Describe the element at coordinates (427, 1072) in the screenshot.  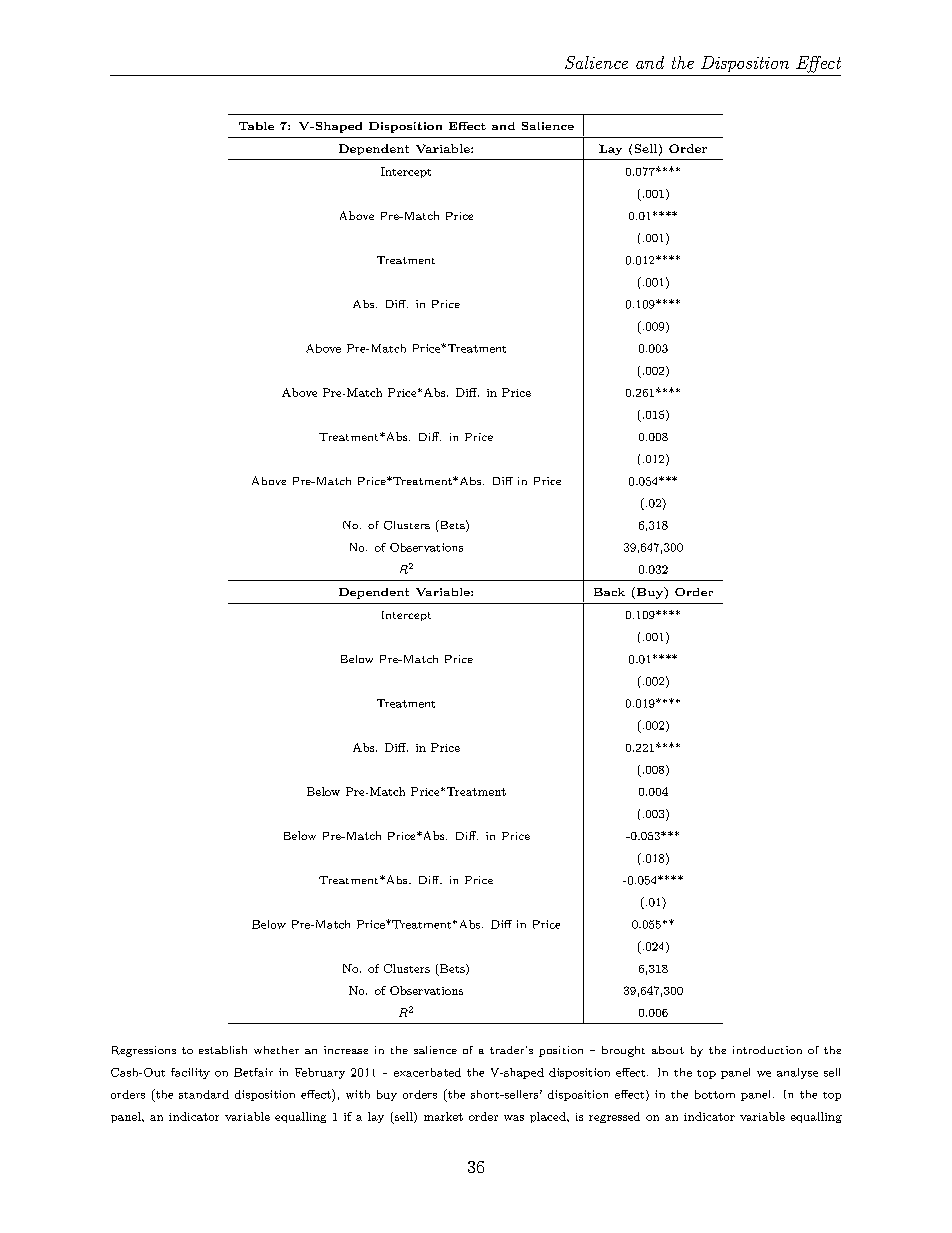
I see `exacerbated` at that location.
